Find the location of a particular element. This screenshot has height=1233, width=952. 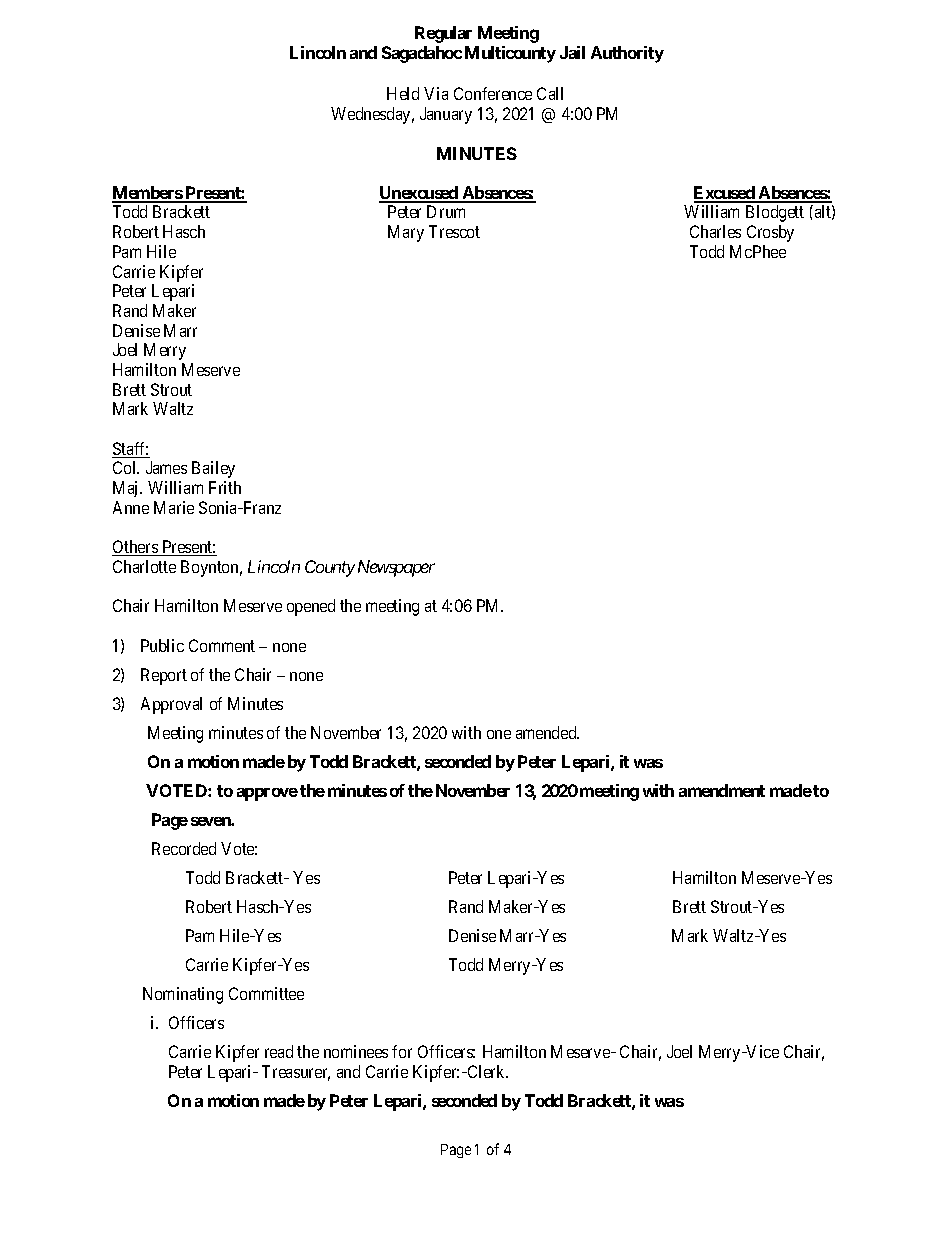

Staff is located at coordinates (130, 450).
